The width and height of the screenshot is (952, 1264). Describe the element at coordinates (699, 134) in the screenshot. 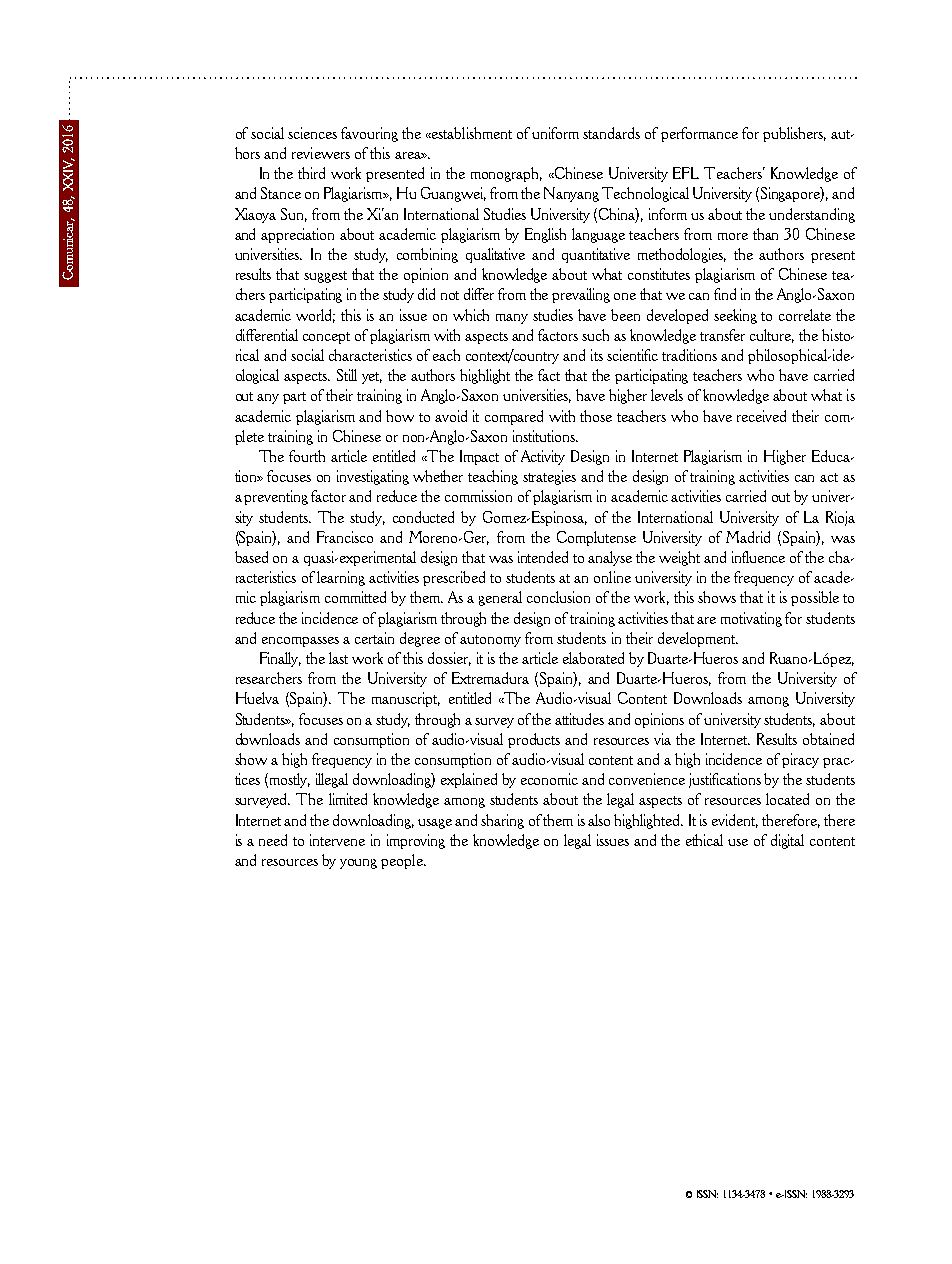

I see `performance` at that location.
